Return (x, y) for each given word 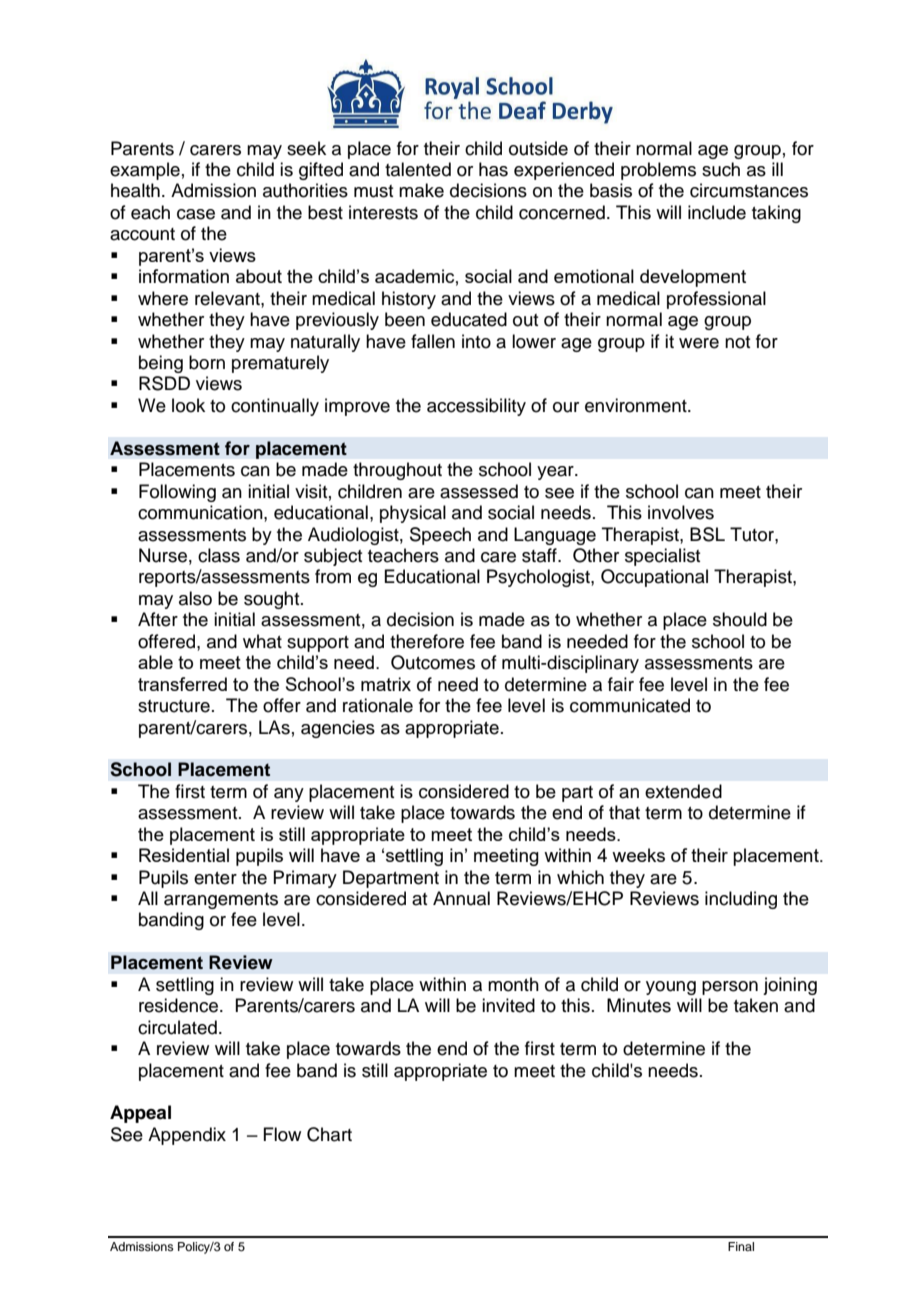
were (699, 343)
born (207, 362)
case (196, 214)
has (493, 169)
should (740, 619)
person (730, 988)
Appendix (187, 1136)
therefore (427, 641)
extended (683, 791)
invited (508, 1005)
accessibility (476, 407)
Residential (184, 855)
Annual (461, 898)
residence (180, 1005)
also (195, 598)
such (721, 169)
